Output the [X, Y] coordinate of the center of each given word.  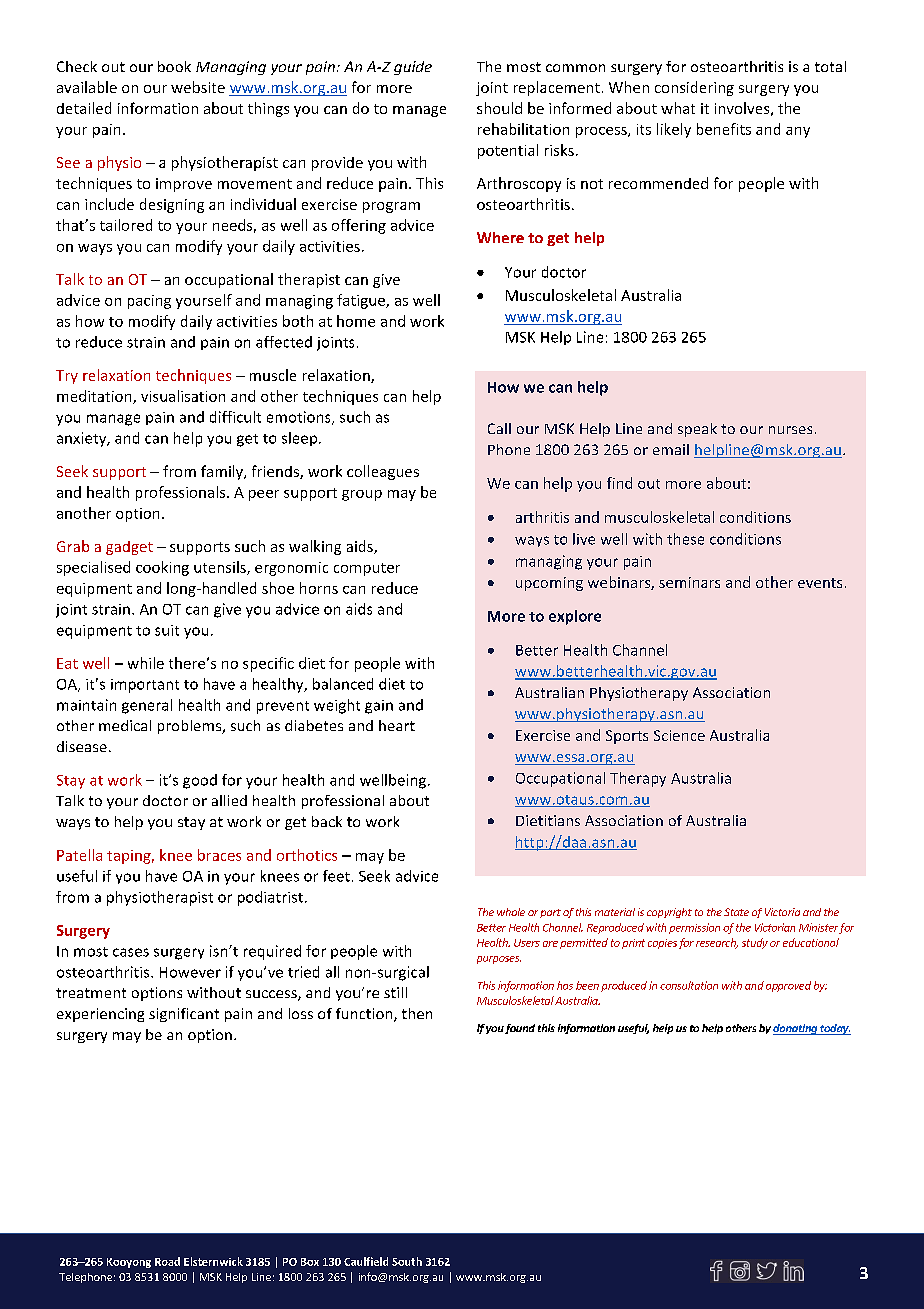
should [499, 108]
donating [796, 1029]
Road [167, 1261]
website [198, 87]
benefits [724, 129]
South [407, 1261]
